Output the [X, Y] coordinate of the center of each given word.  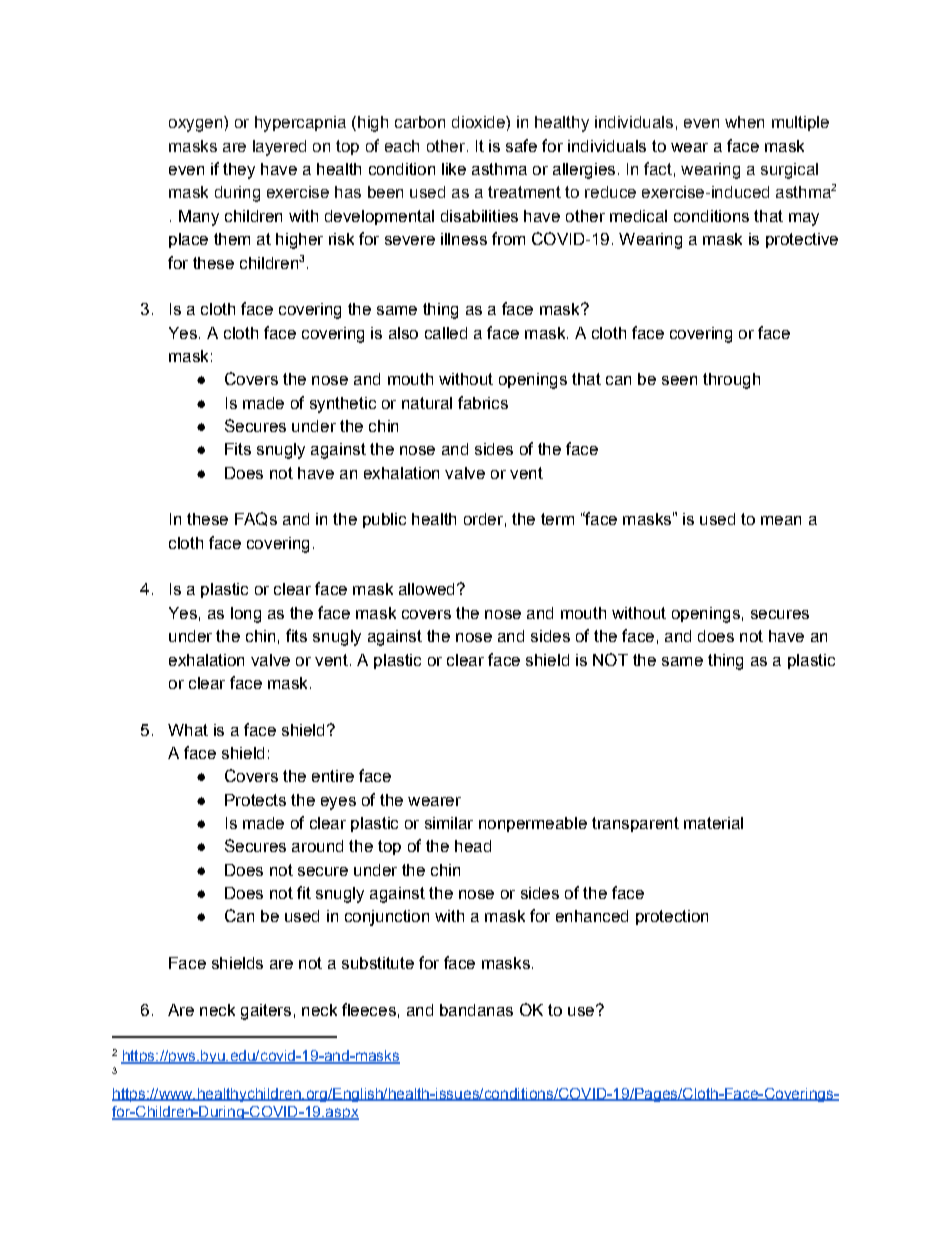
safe [521, 145]
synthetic [343, 405]
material [713, 823]
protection [672, 917]
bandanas [476, 1010]
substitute [378, 963]
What [188, 730]
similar [449, 823]
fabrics [483, 402]
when [744, 122]
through [731, 381]
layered [279, 148]
